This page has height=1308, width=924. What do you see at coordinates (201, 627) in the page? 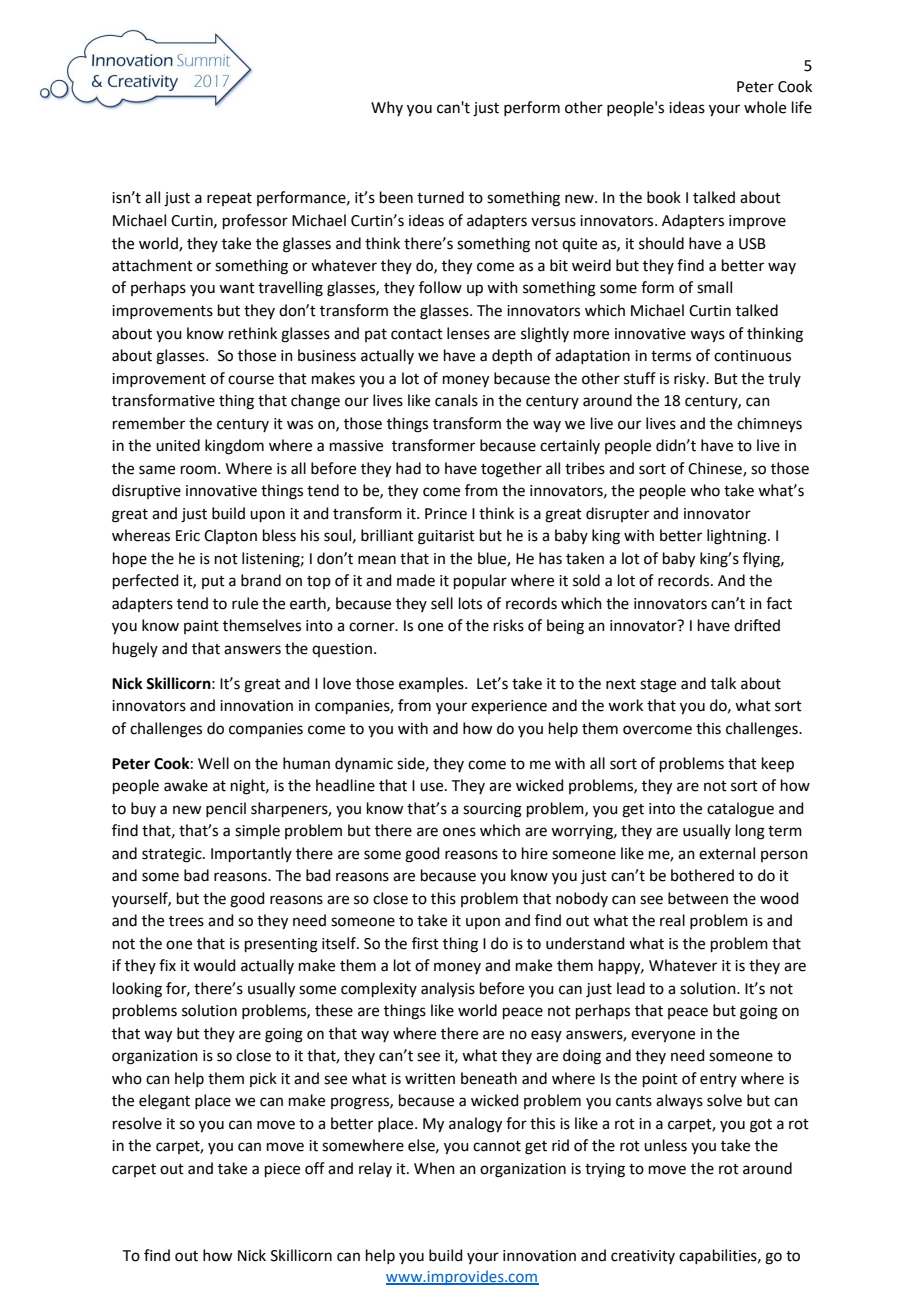
I see `paint` at bounding box center [201, 627].
